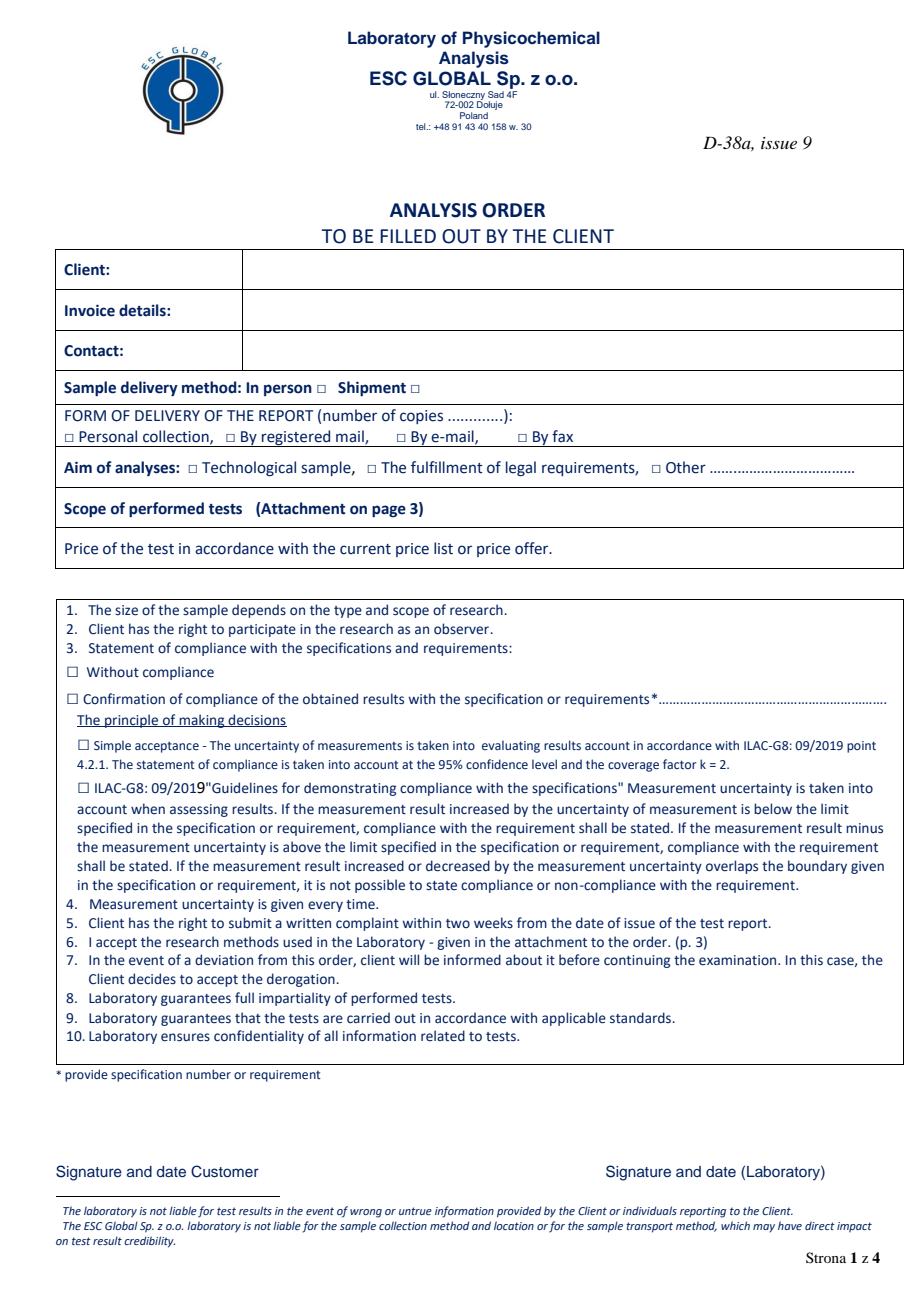 The image size is (924, 1308). Describe the element at coordinates (90, 310) in the document. I see `Invoice` at that location.
